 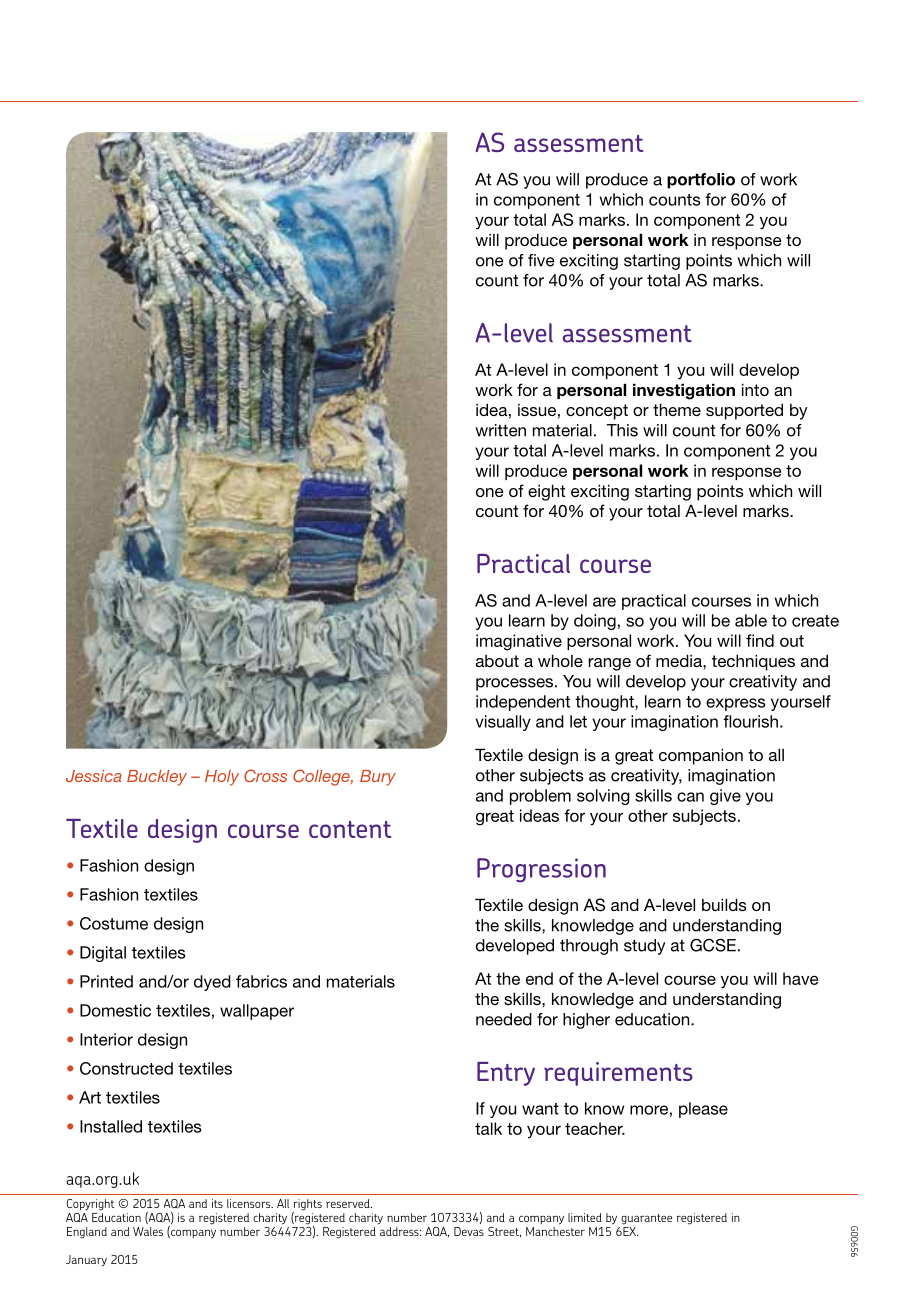 I want to click on dyed, so click(x=212, y=983).
